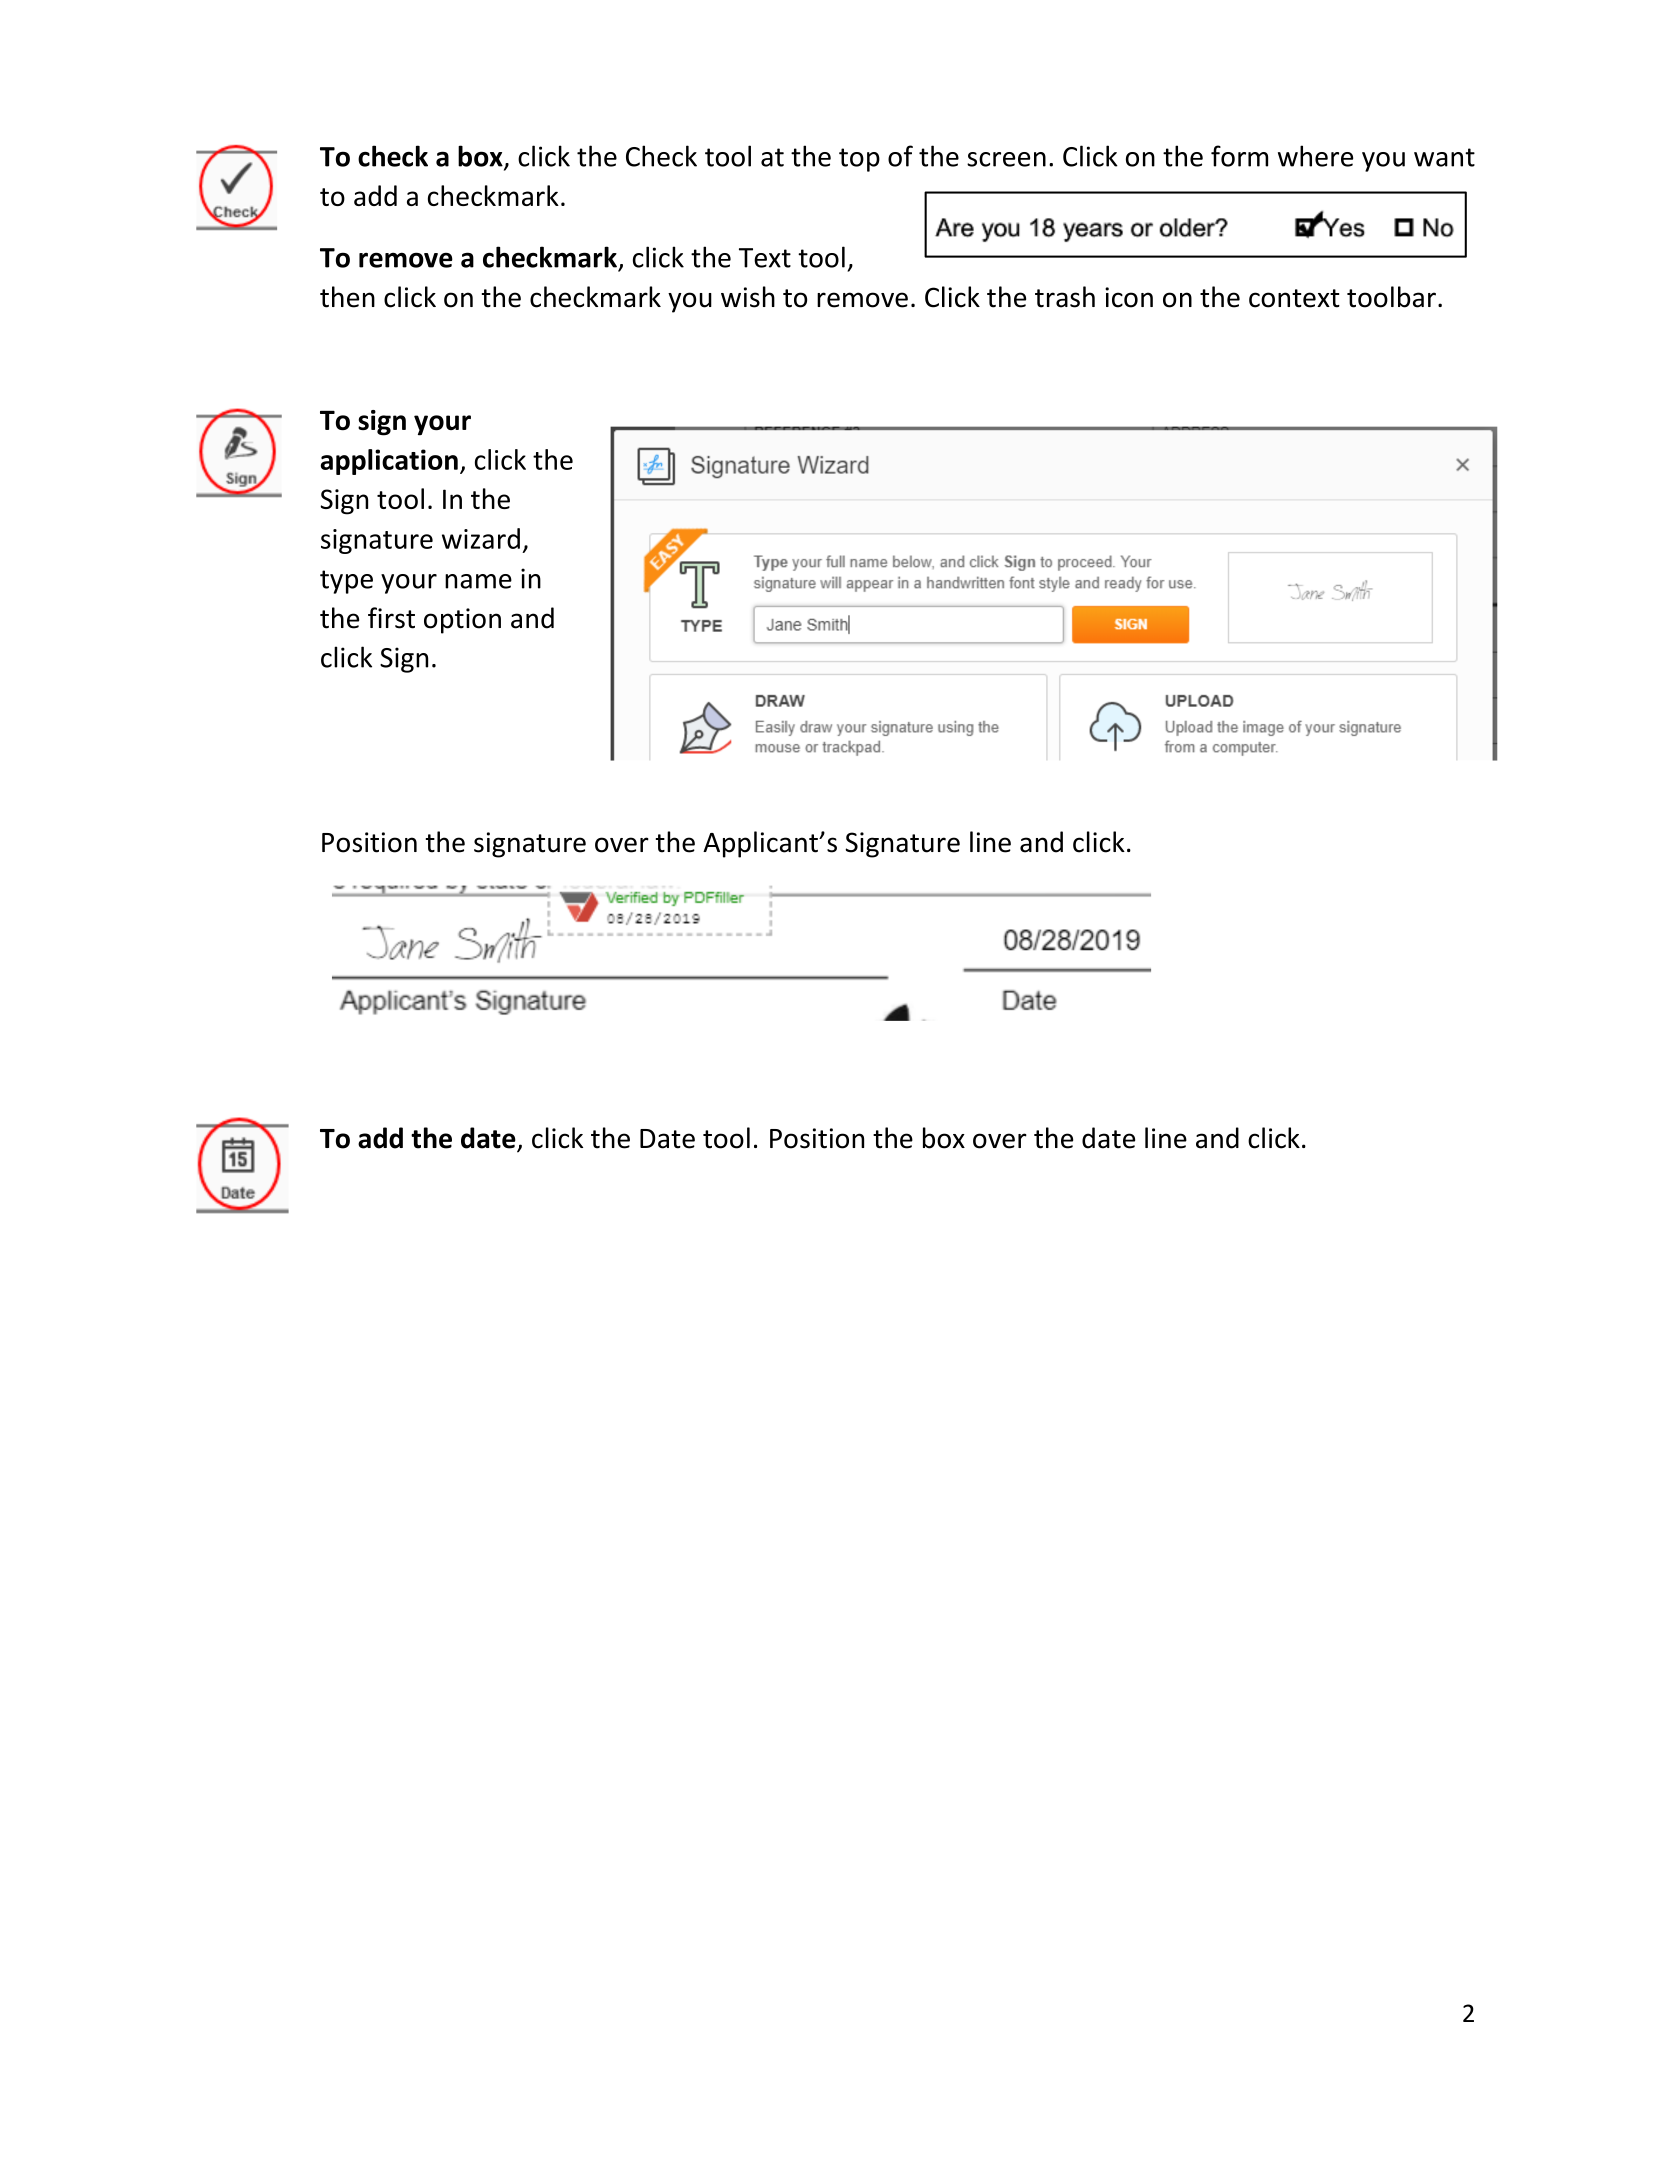  I want to click on name, so click(478, 581).
